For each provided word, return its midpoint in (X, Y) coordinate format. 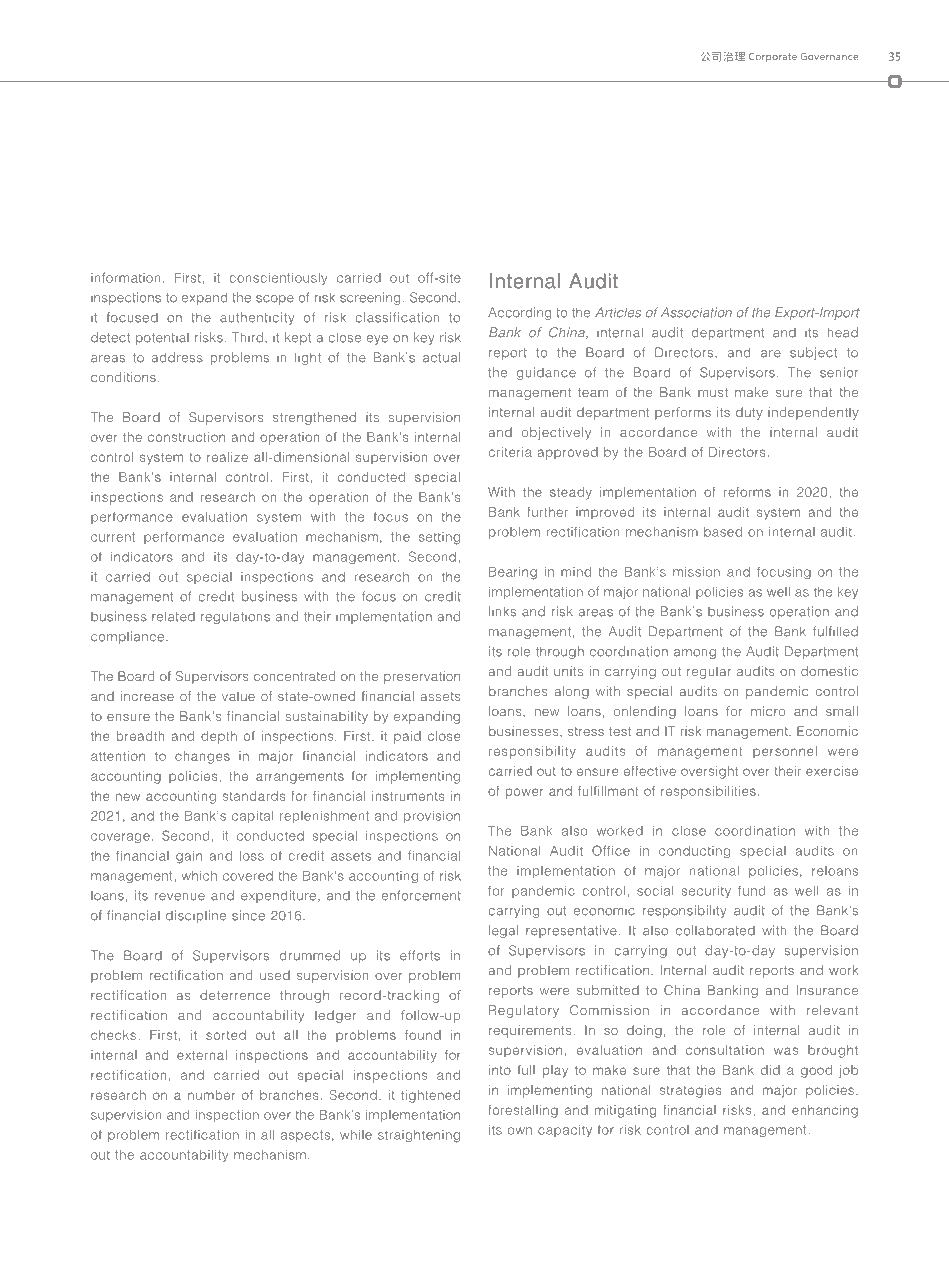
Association (696, 312)
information (126, 277)
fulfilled (835, 631)
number (211, 1095)
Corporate (773, 57)
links (502, 611)
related (173, 616)
